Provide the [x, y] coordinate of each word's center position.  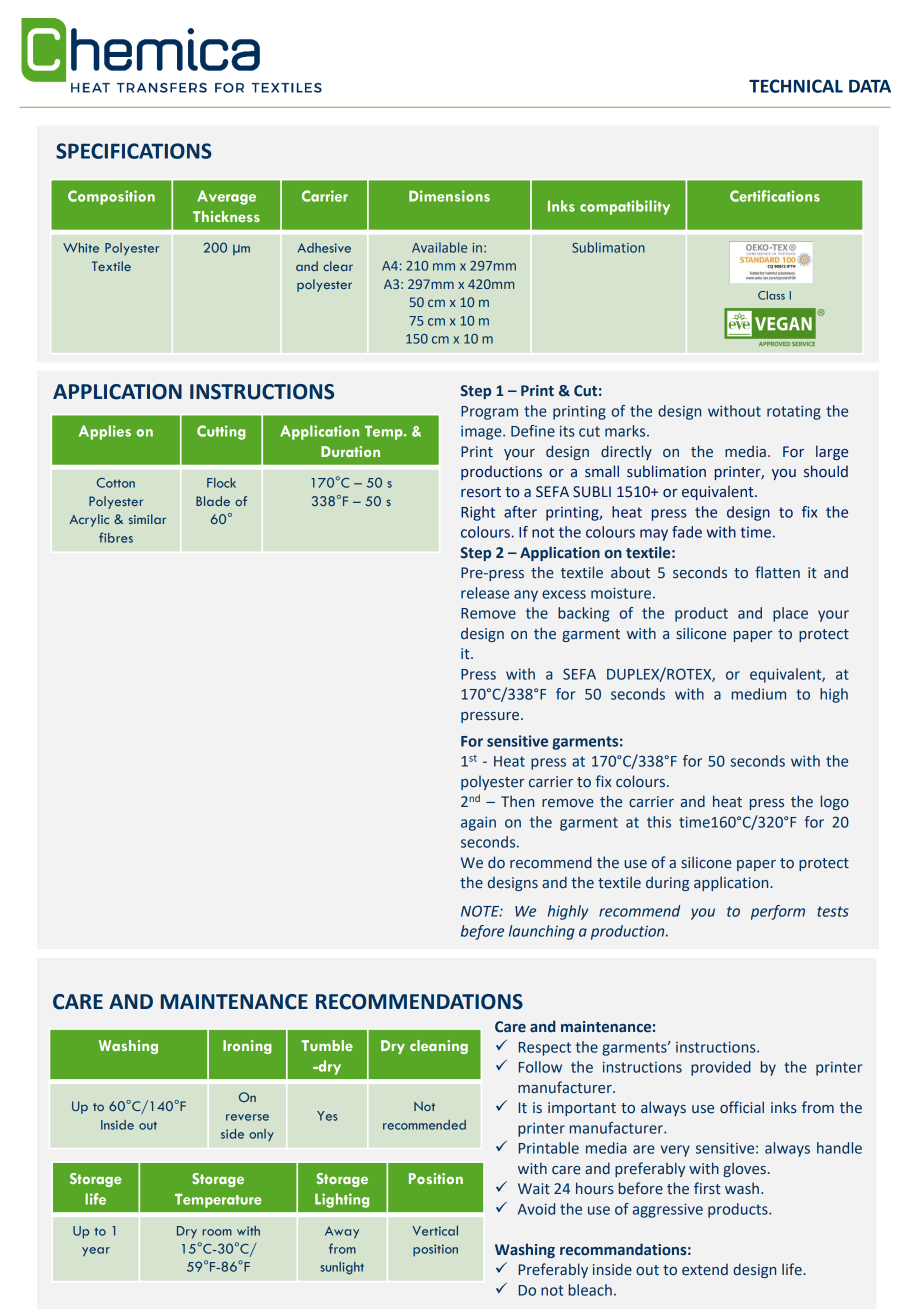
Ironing [247, 1047]
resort [481, 492]
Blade [213, 501]
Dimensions [449, 196]
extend [705, 1270]
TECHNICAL [796, 86]
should [826, 471]
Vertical [435, 1231]
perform [778, 912]
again [478, 823]
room [217, 1232]
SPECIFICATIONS [134, 151]
